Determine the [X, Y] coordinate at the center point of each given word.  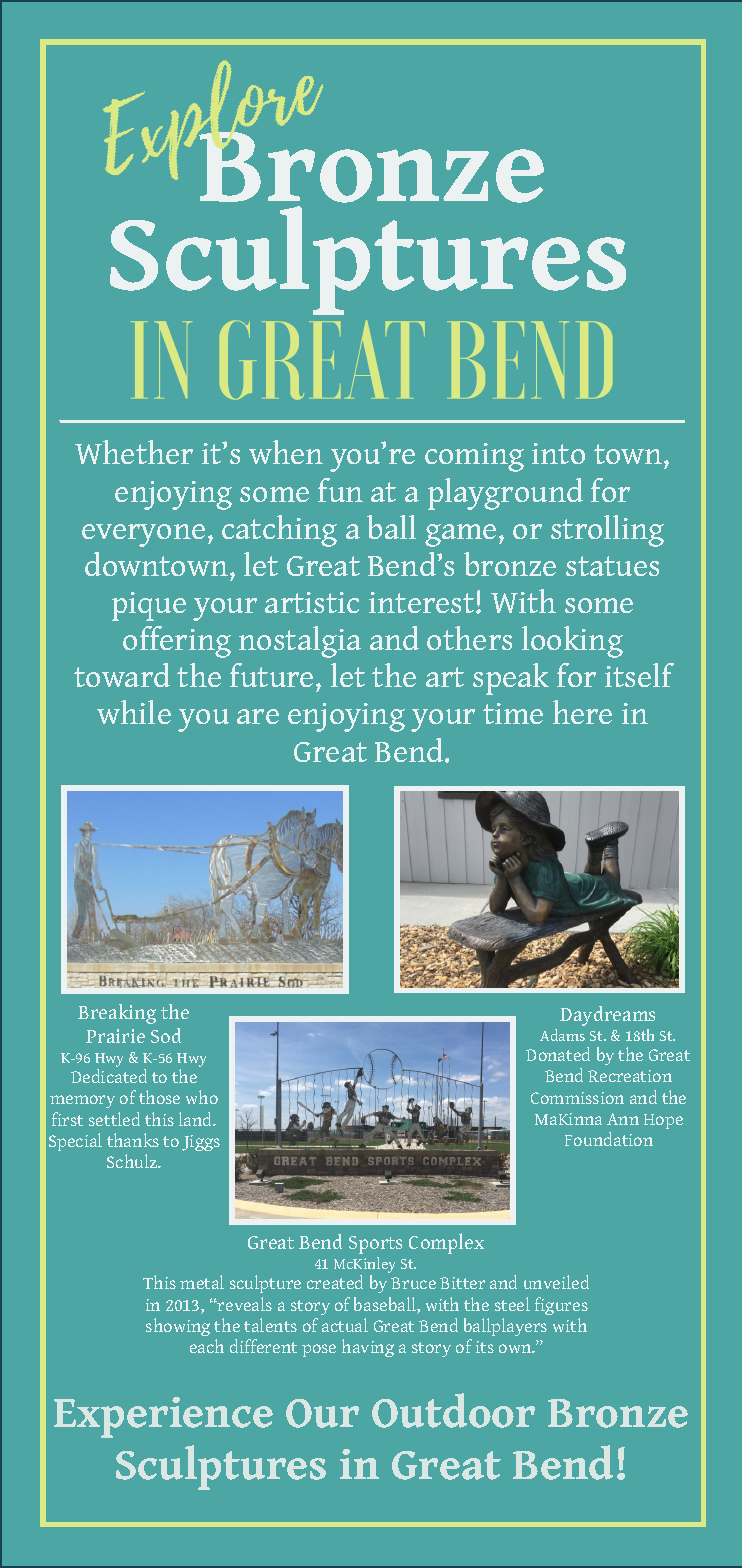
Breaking [117, 1014]
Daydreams [607, 1016]
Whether [134, 452]
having [368, 1348]
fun [340, 490]
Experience [163, 1417]
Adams [562, 1035]
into [558, 453]
